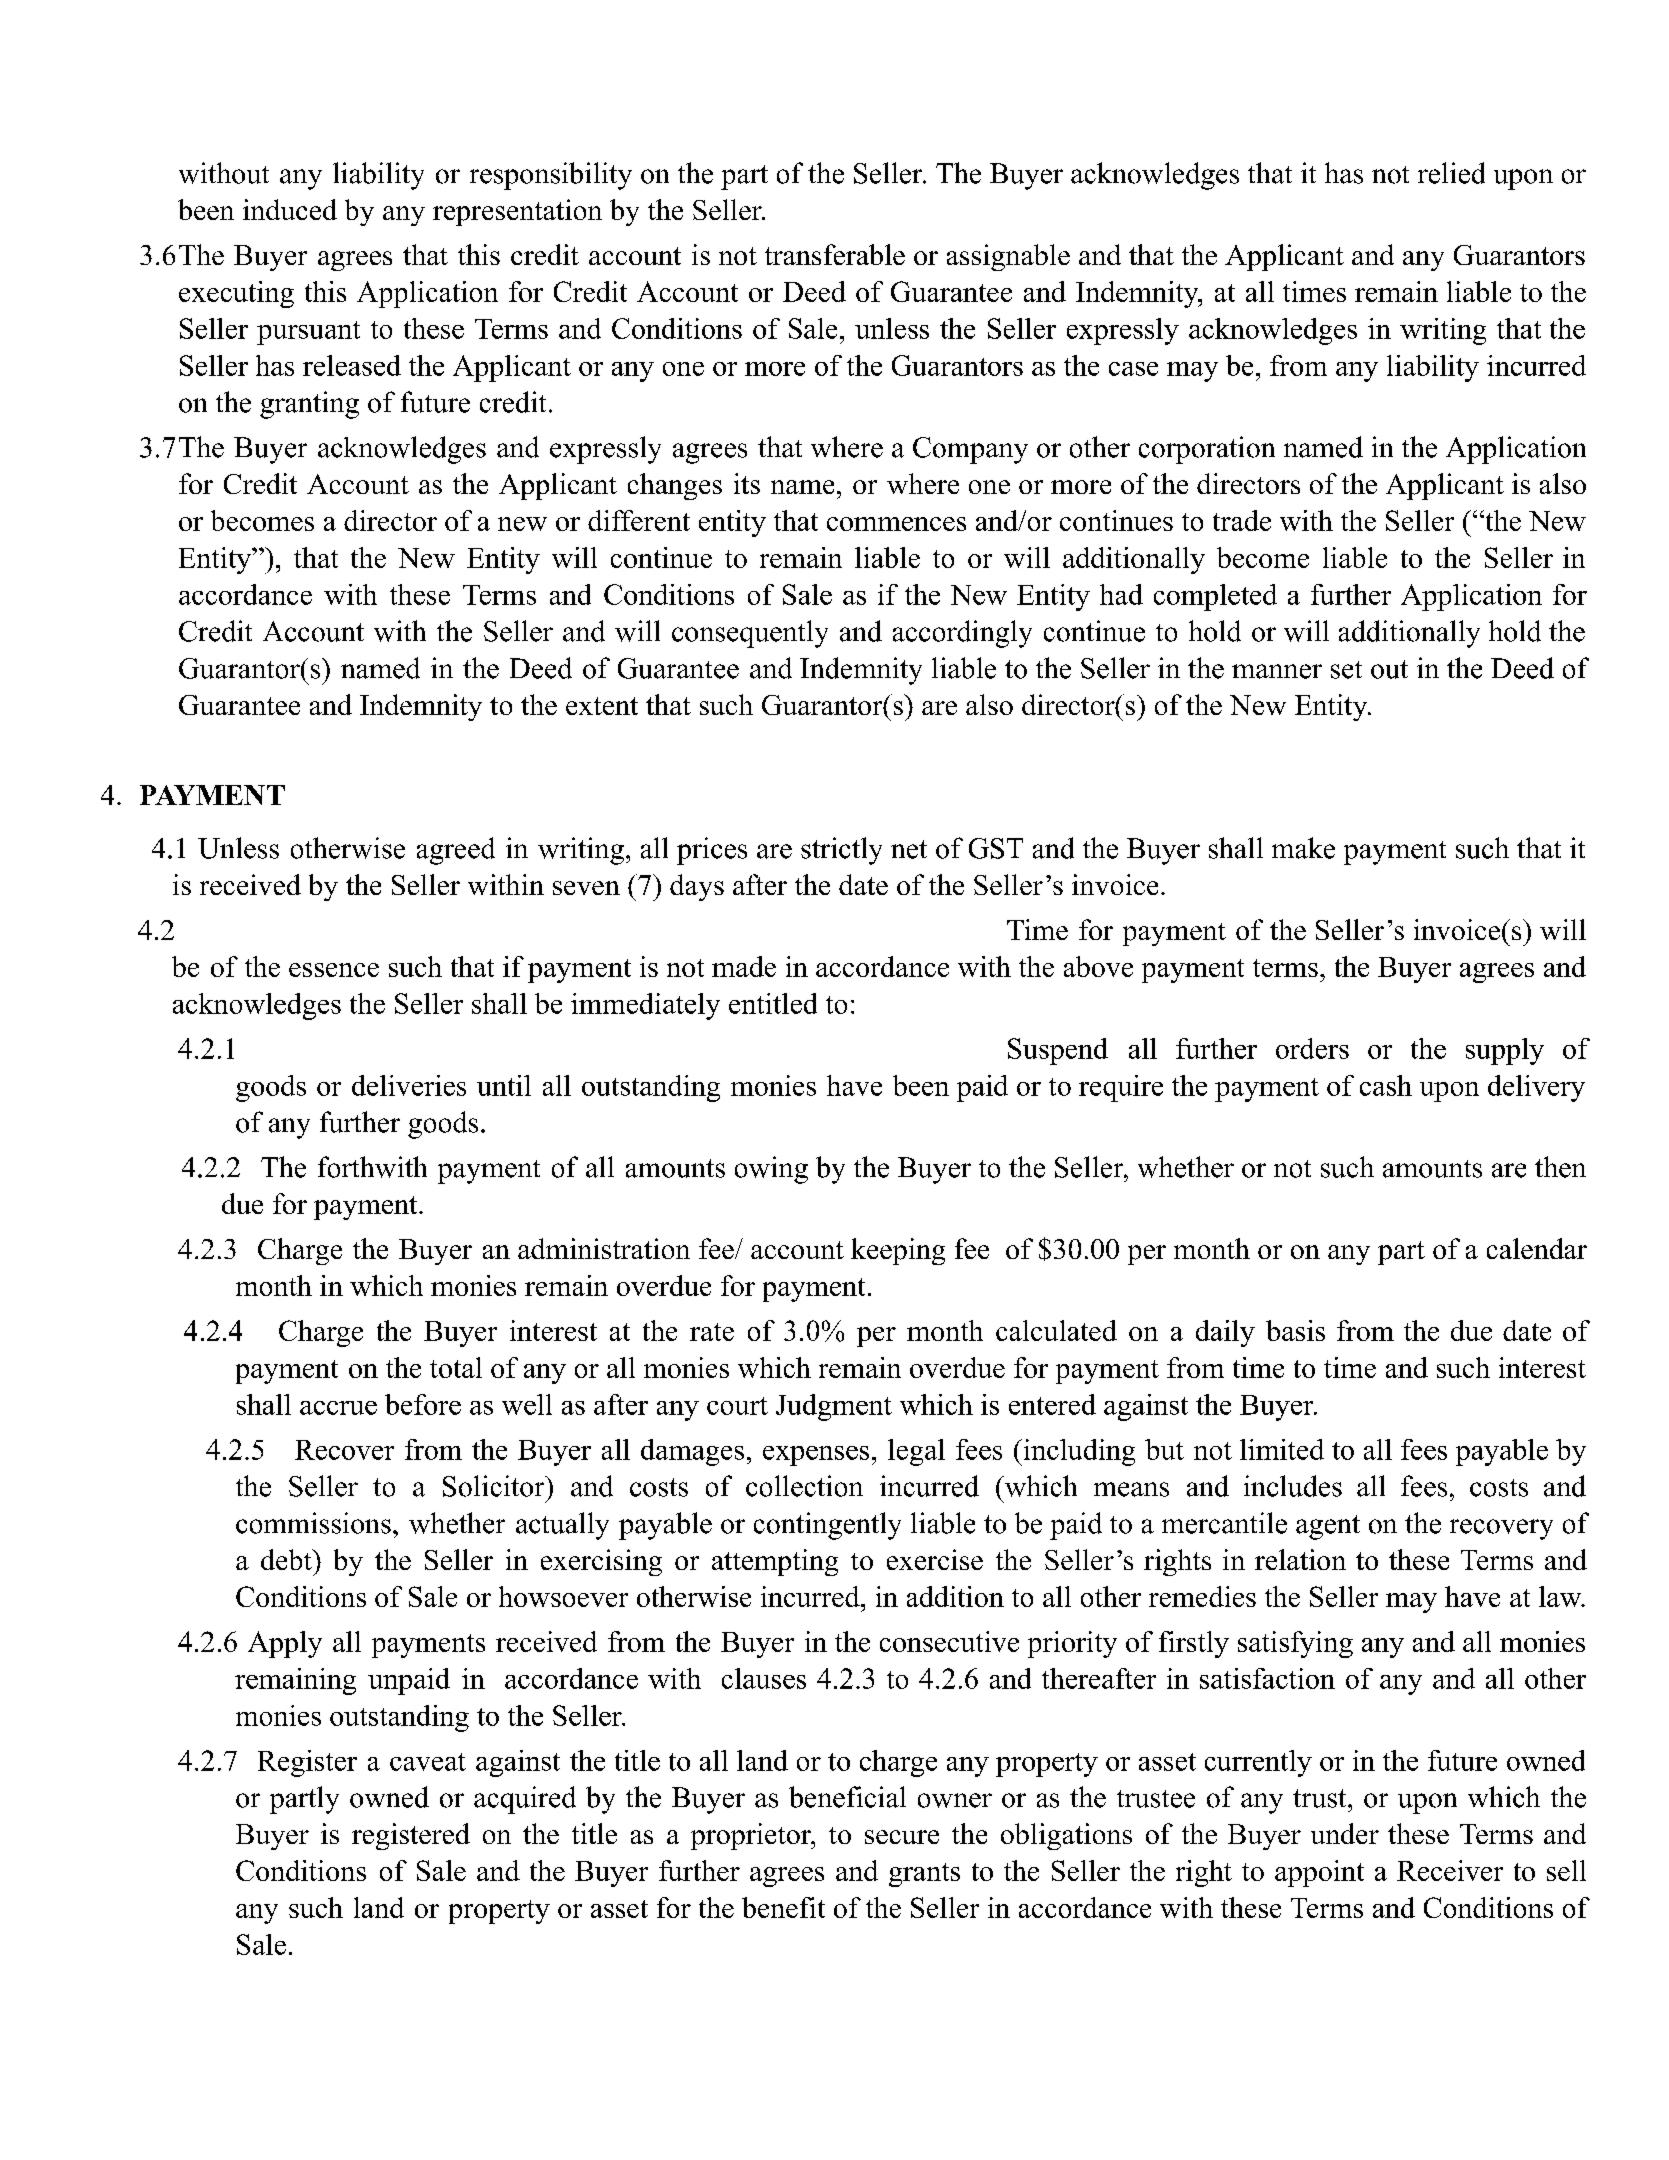 This screenshot has width=1669, height=2160. I want to click on Suspend, so click(1058, 1051).
